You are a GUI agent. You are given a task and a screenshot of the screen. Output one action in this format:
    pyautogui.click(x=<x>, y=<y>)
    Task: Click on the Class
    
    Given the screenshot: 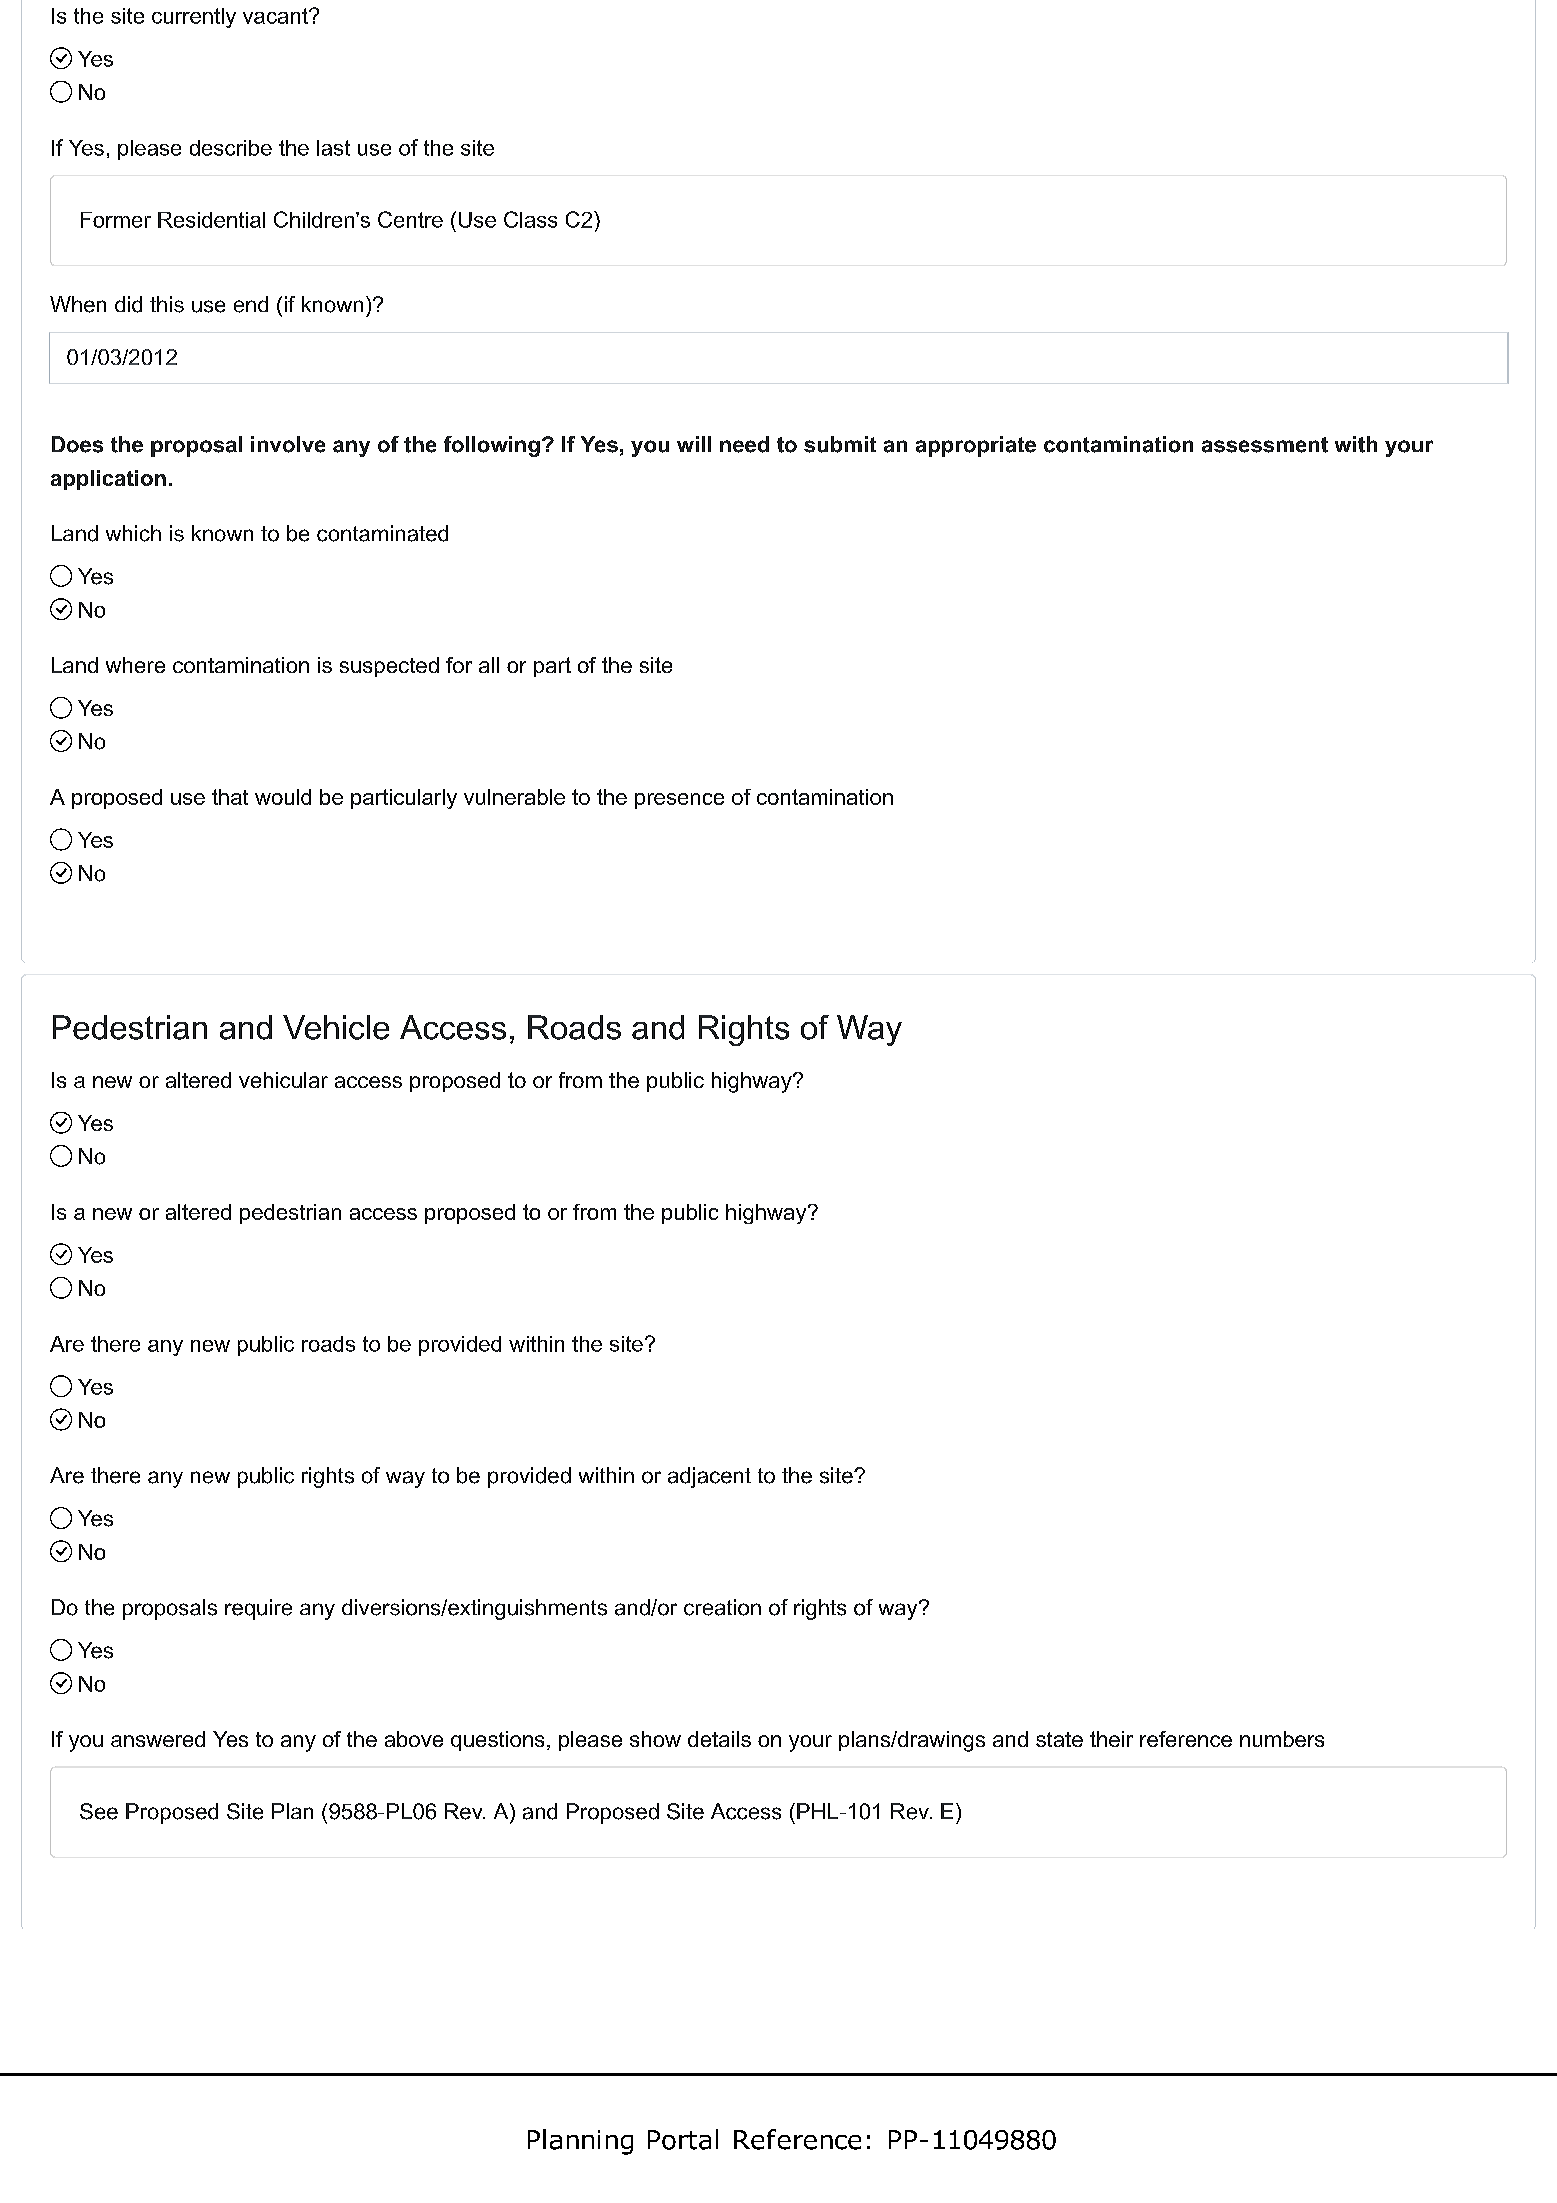 What is the action you would take?
    pyautogui.click(x=530, y=219)
